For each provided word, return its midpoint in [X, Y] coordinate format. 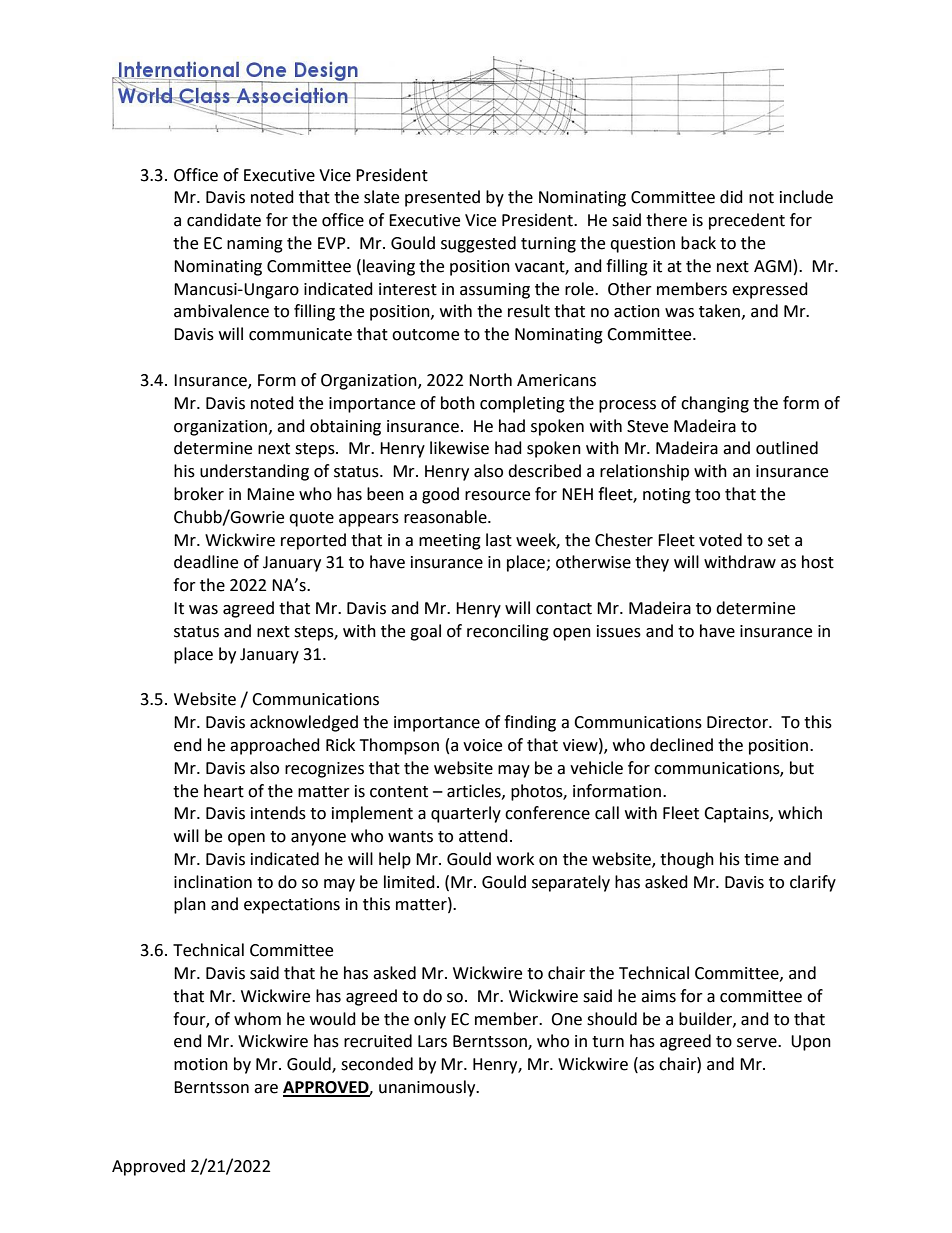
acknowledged [304, 723]
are [266, 1089]
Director [738, 722]
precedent [747, 221]
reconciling [508, 632]
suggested [478, 244]
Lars [432, 1041]
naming [255, 245]
